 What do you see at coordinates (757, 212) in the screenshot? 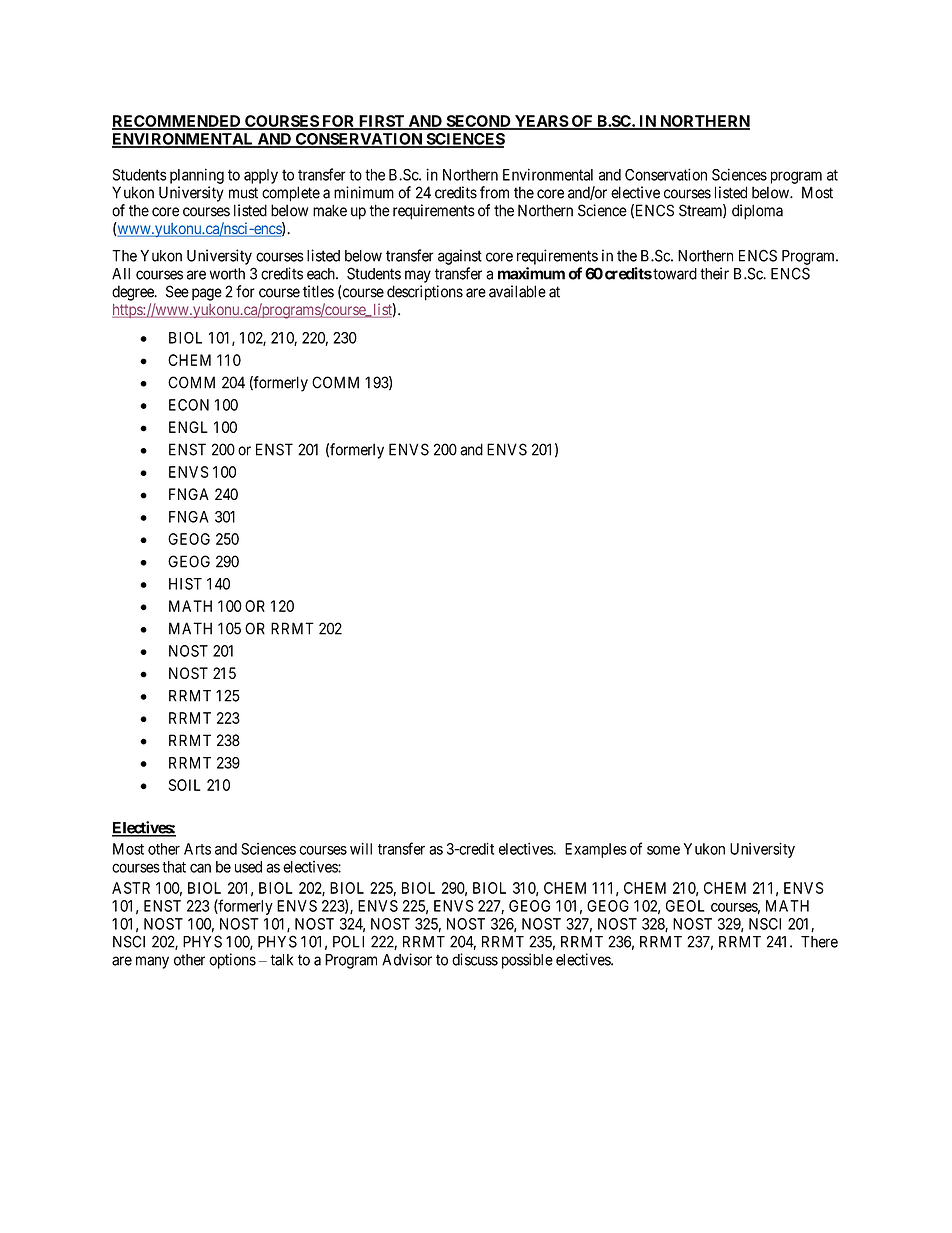
I see `diploma` at bounding box center [757, 212].
